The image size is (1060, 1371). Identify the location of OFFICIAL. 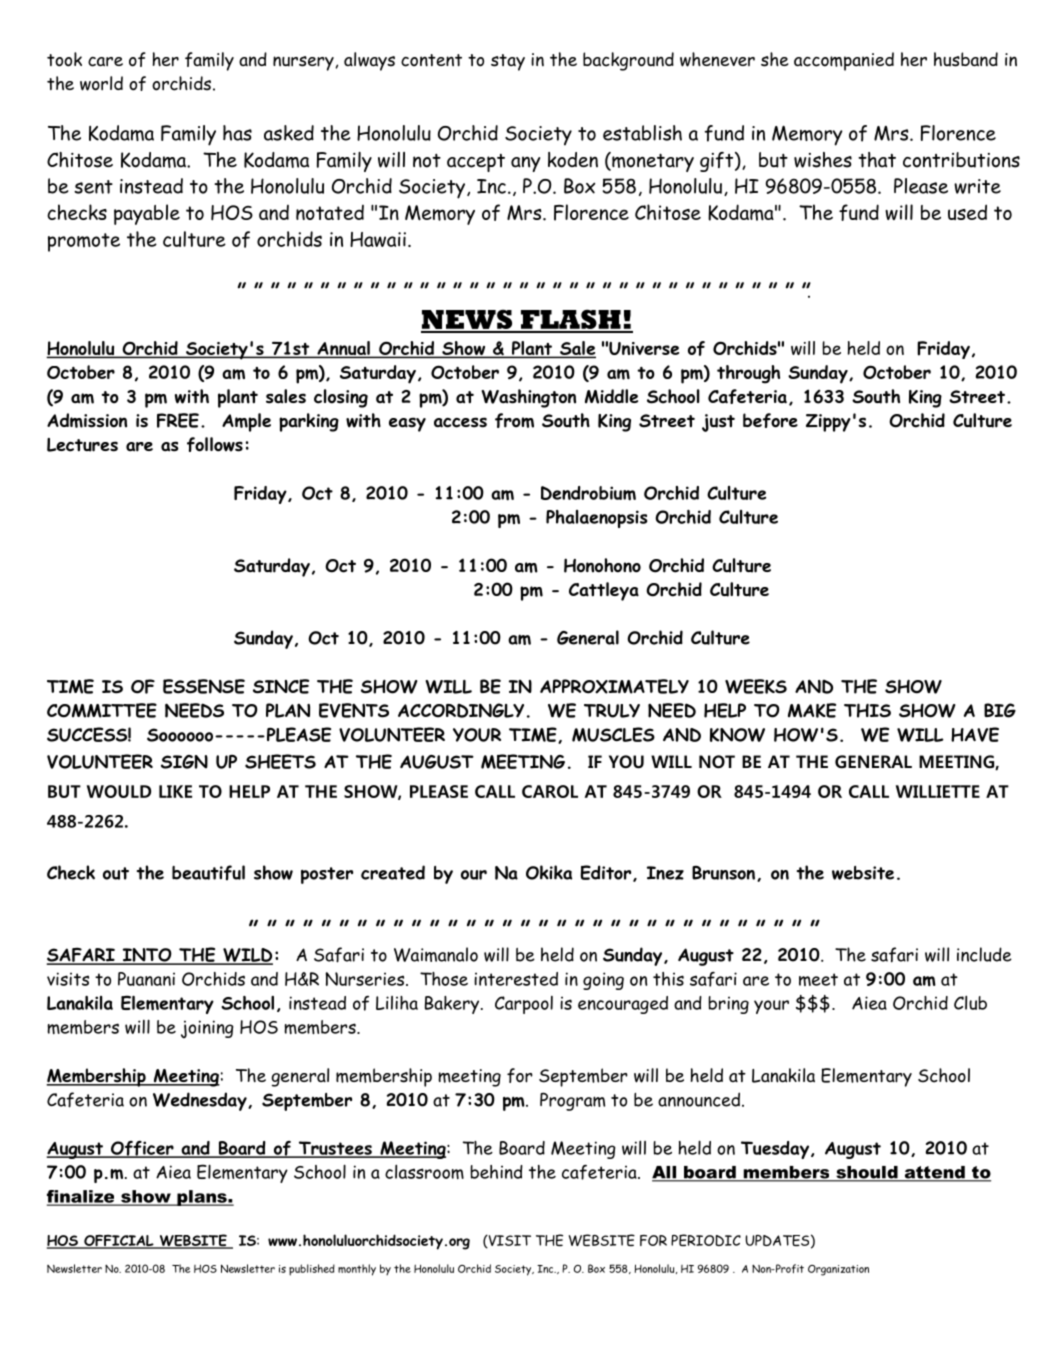
(119, 1242).
